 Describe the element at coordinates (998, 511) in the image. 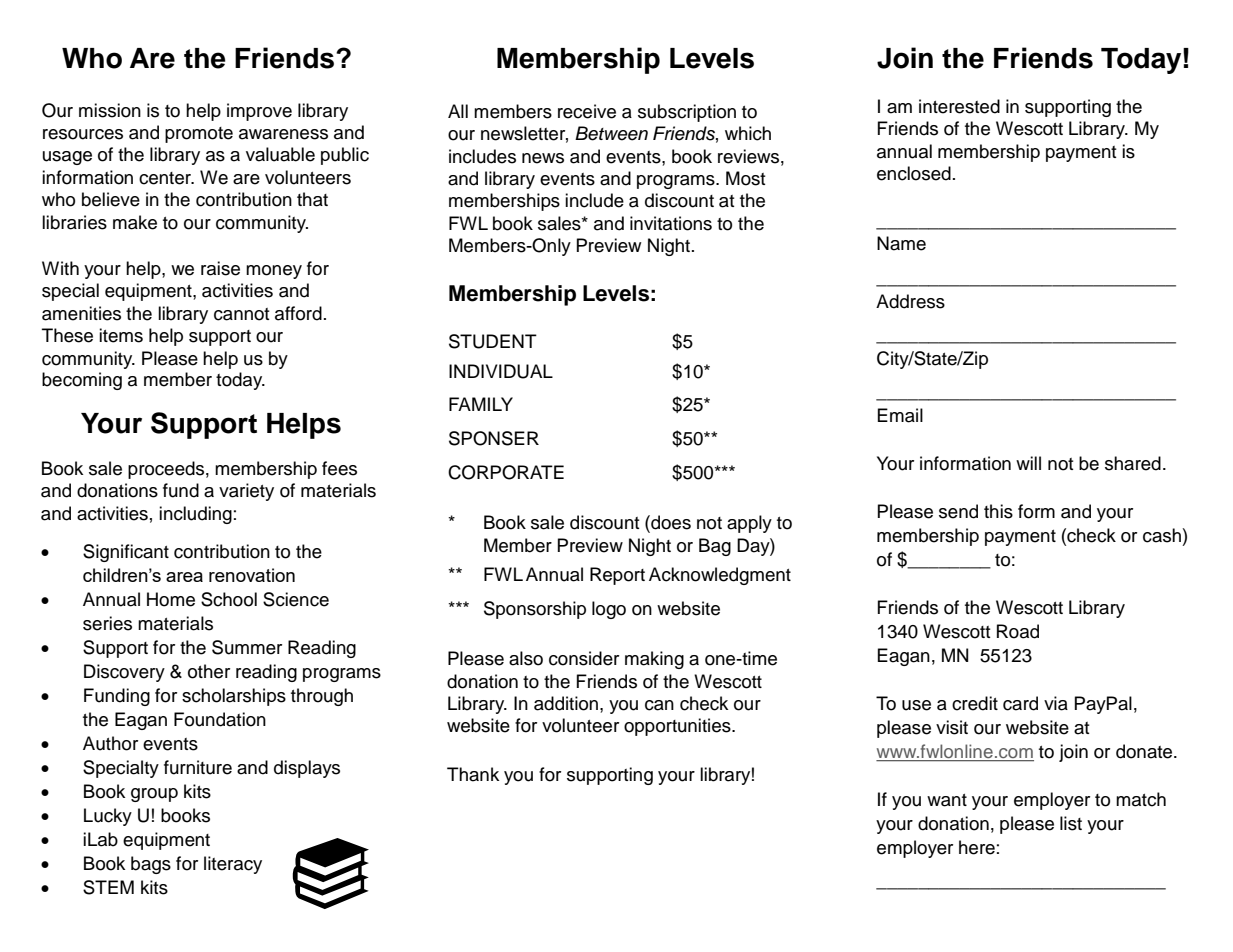

I see `this` at that location.
